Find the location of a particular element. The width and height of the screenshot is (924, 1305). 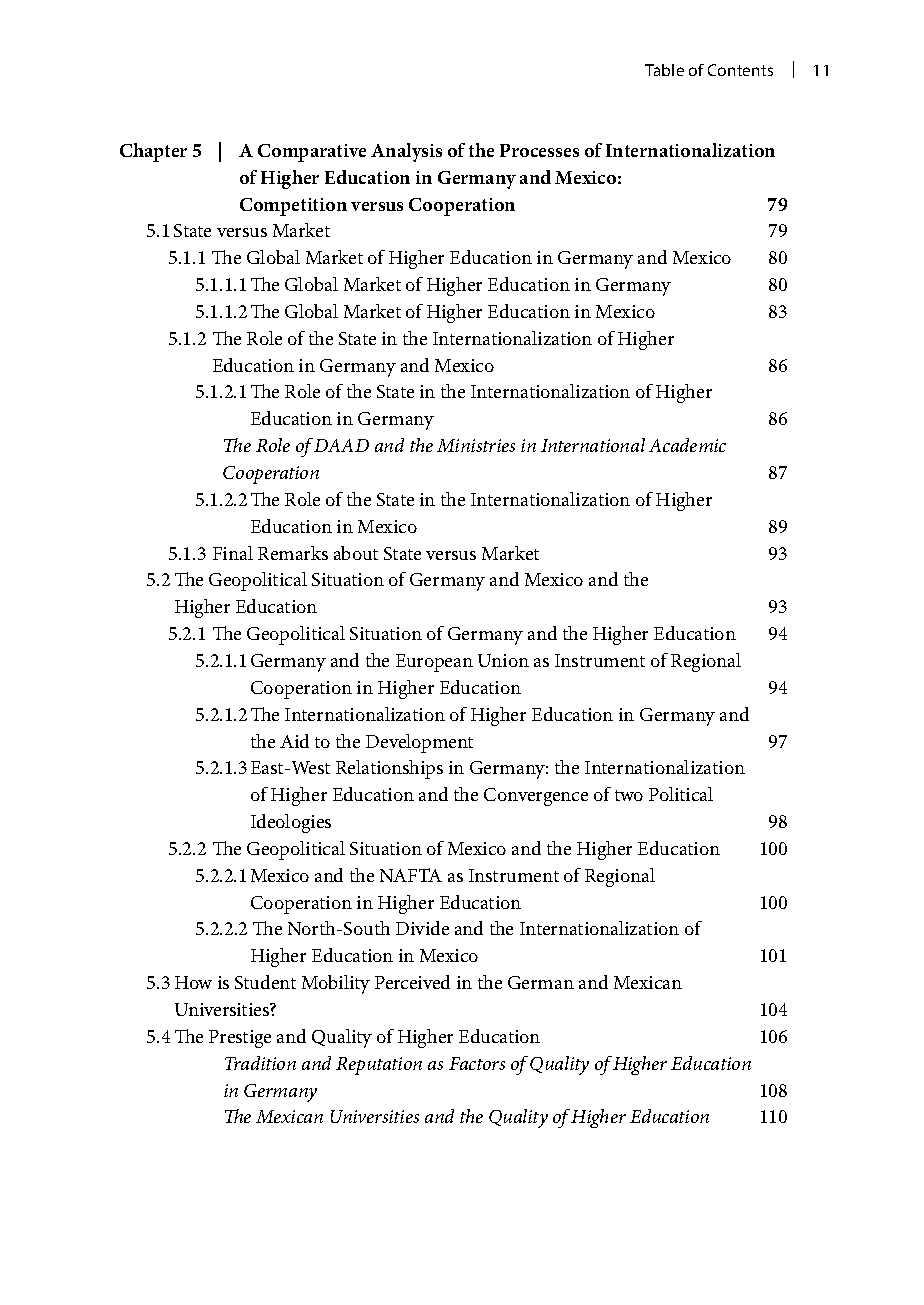

Competition is located at coordinates (293, 207).
